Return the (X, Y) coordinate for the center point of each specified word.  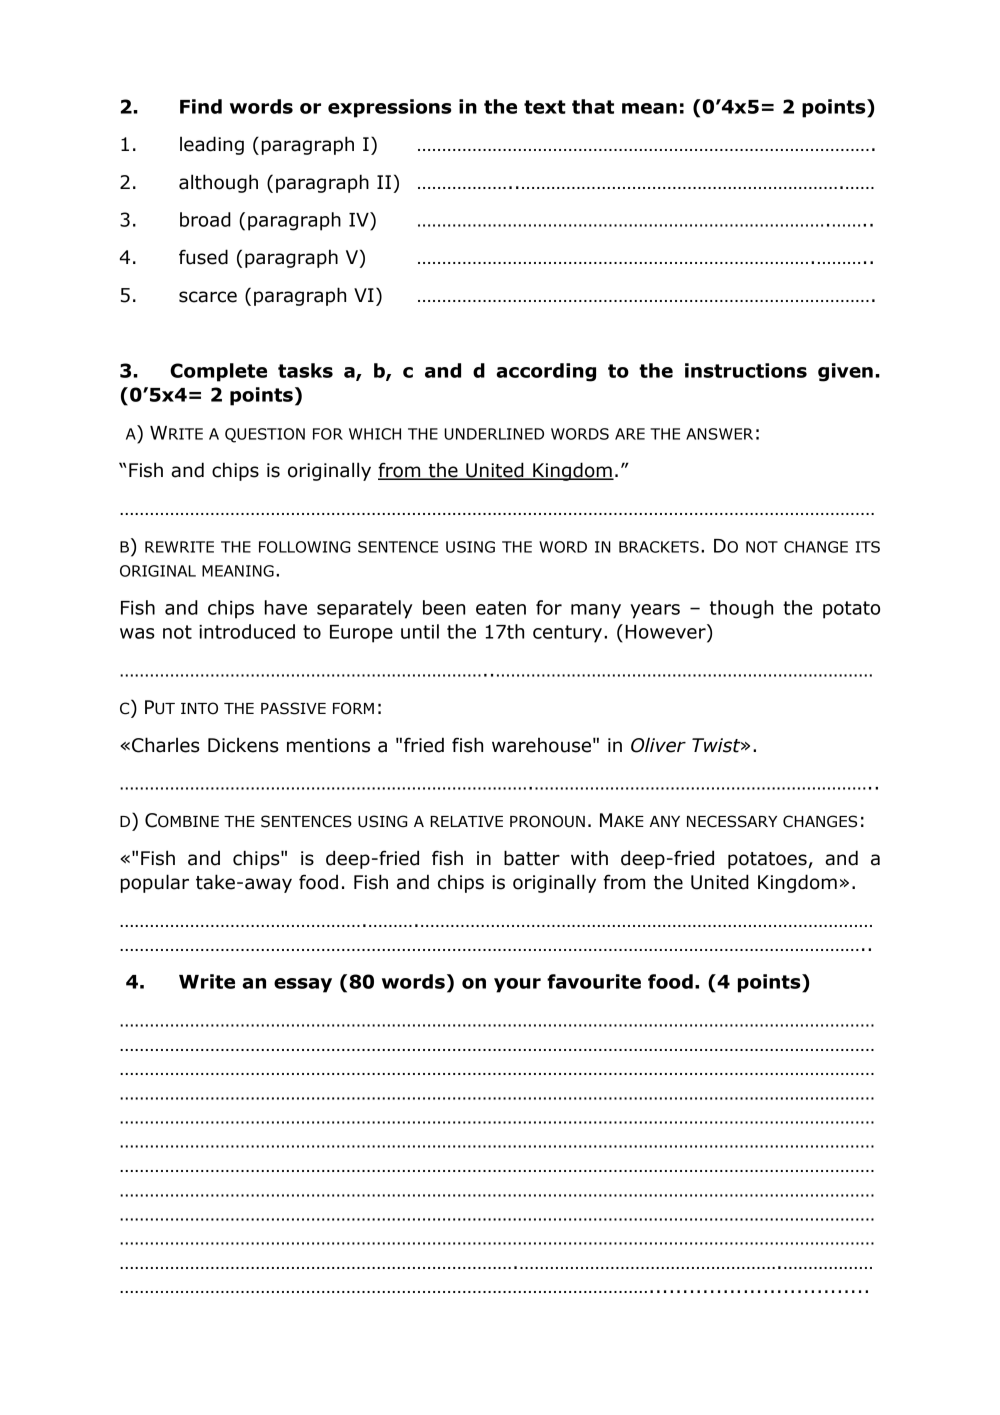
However (666, 631)
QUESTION (265, 435)
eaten (501, 608)
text (545, 107)
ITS (868, 547)
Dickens (243, 745)
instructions (746, 370)
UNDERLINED (494, 434)
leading (212, 145)
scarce (208, 297)
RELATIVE (466, 821)
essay (303, 985)
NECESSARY (732, 821)
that (593, 106)
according (546, 372)
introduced (247, 631)
